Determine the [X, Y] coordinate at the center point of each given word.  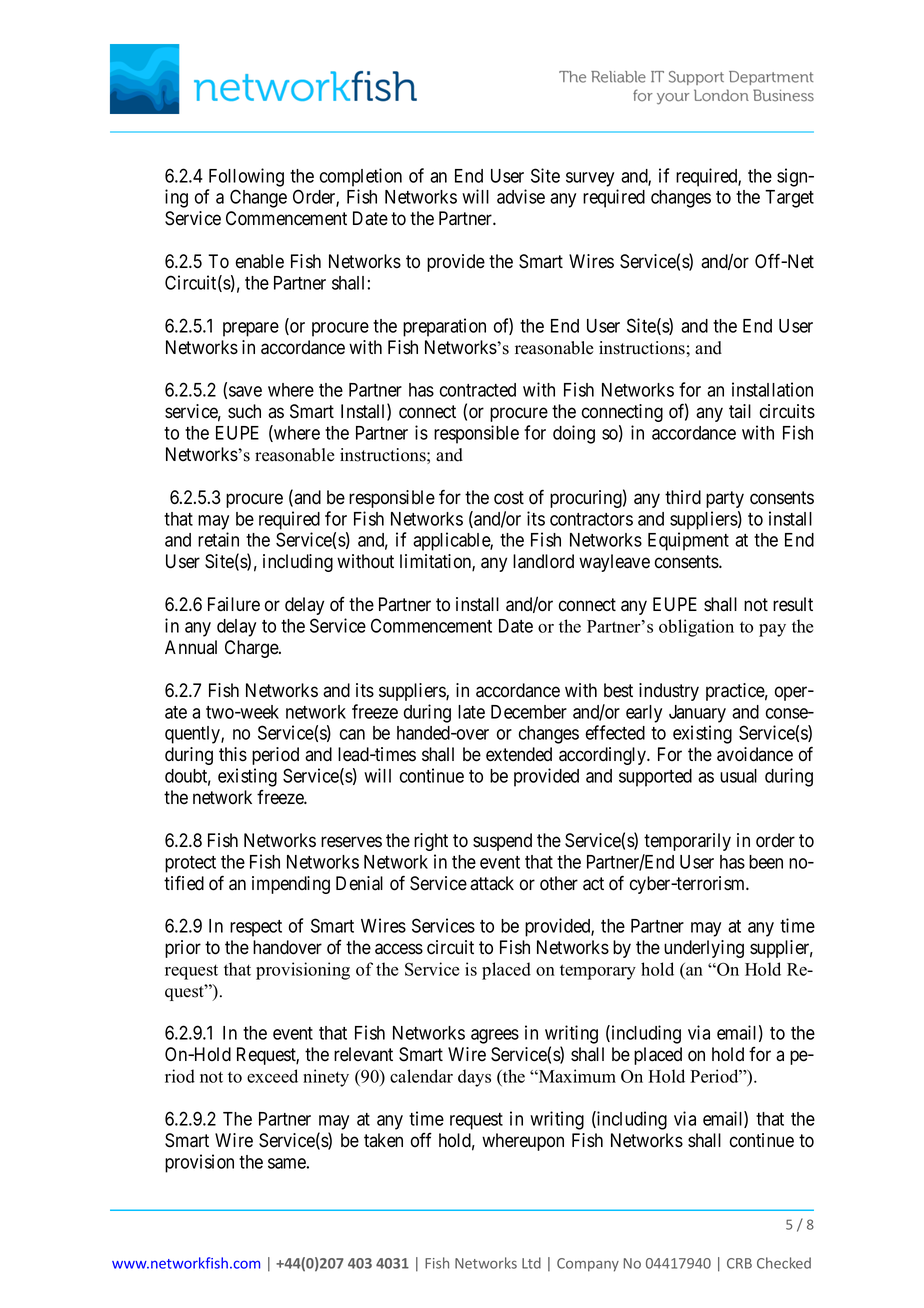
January [697, 714]
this [233, 754]
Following [246, 177]
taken [383, 1140]
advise [521, 196]
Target [789, 199]
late [471, 712]
